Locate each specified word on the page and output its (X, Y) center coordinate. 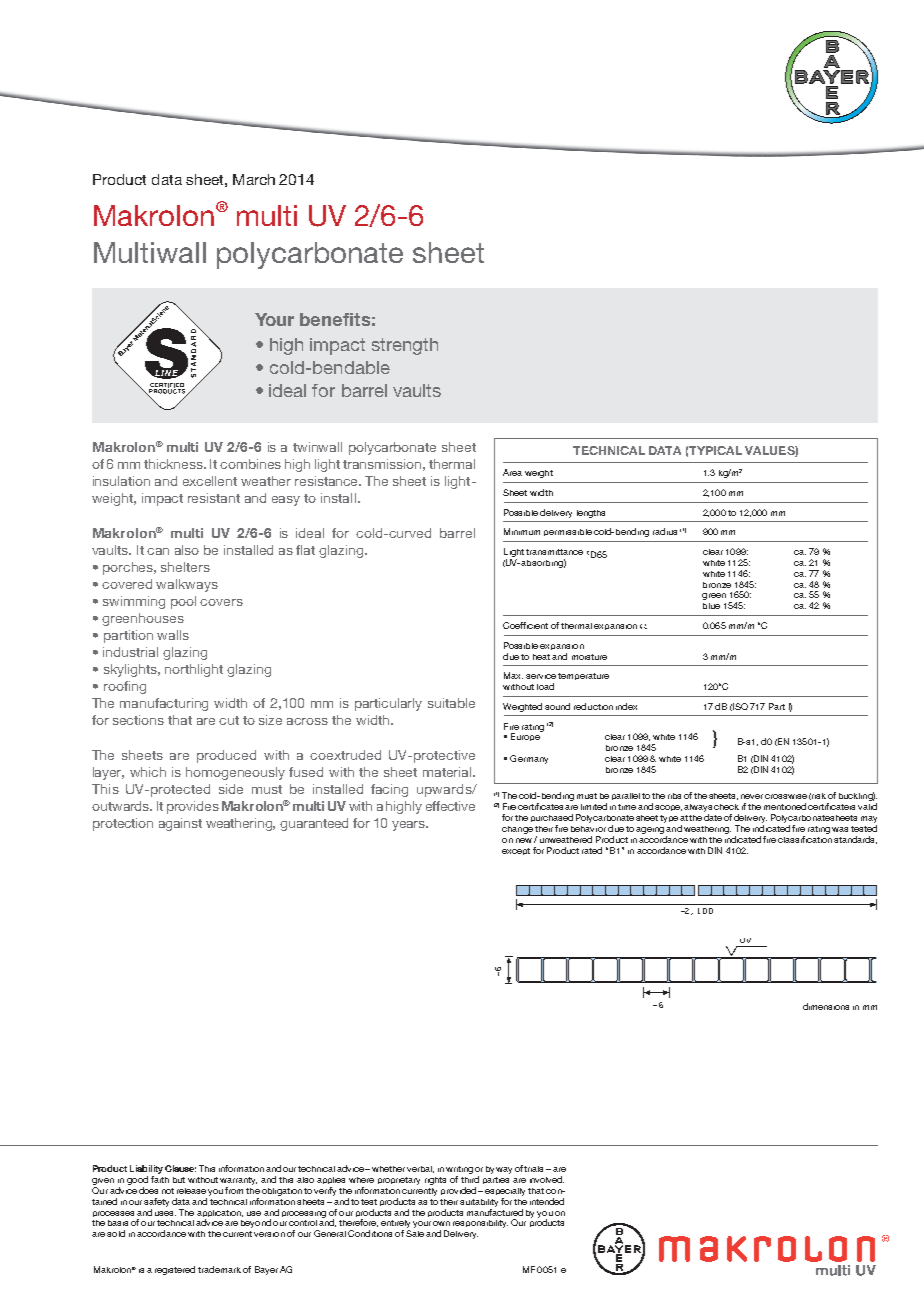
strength (405, 346)
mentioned (785, 806)
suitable (451, 703)
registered (175, 1270)
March (254, 179)
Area (512, 472)
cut (229, 720)
